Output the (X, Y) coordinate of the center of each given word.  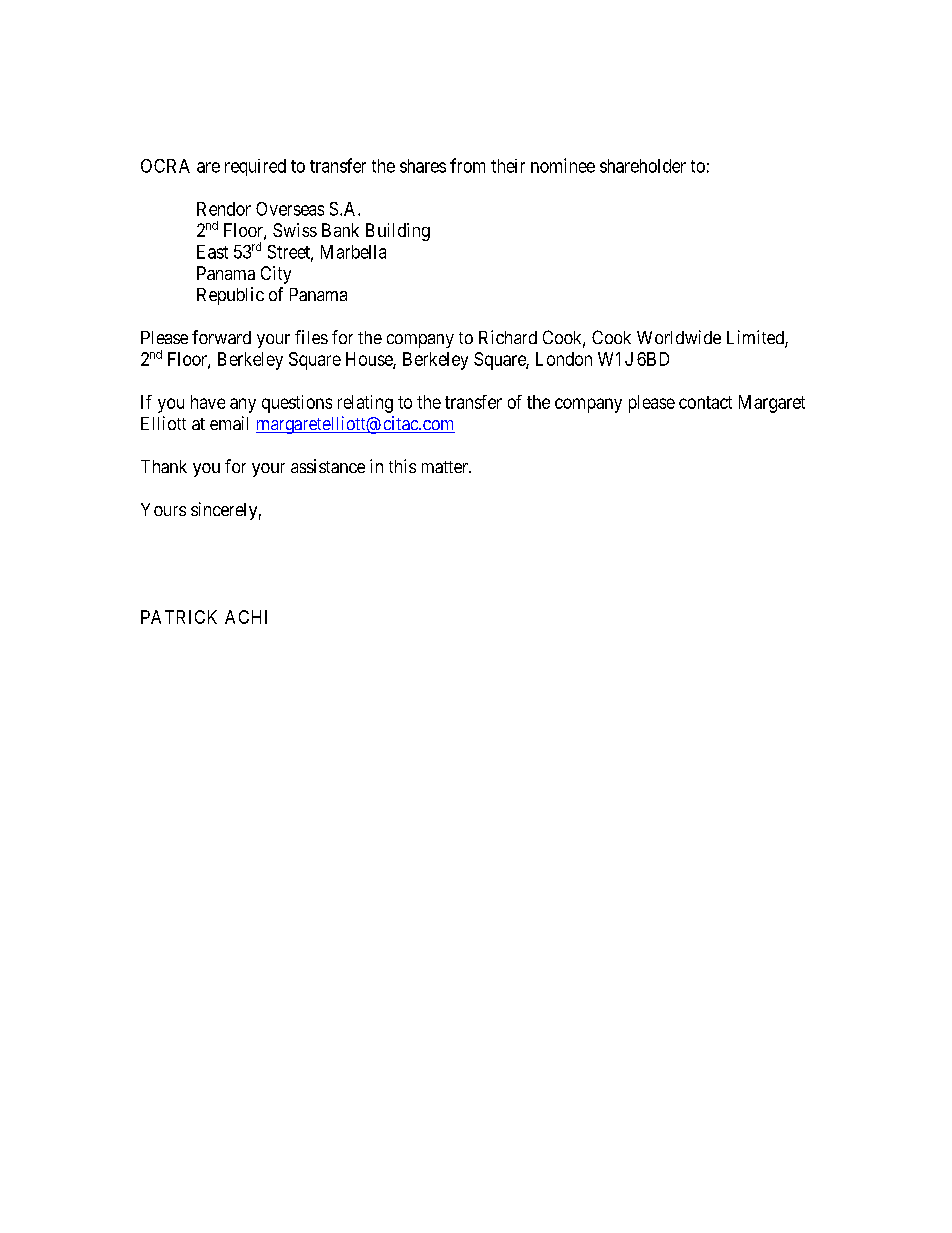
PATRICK (179, 617)
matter (446, 467)
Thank (164, 466)
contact (705, 402)
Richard (508, 337)
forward (221, 337)
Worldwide (679, 337)
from (467, 165)
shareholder (643, 166)
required (255, 167)
